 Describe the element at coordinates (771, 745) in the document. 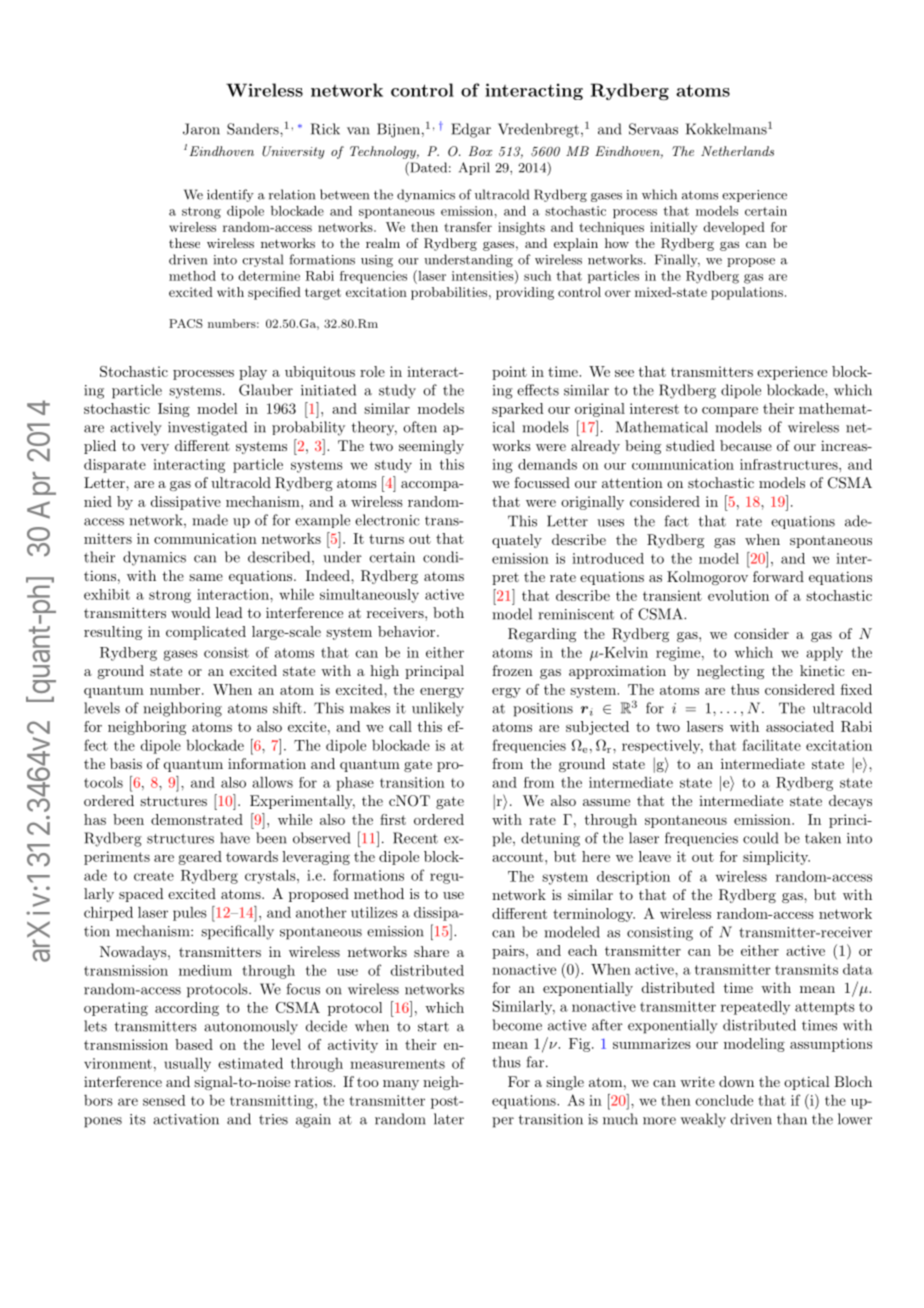

I see `facilitate` at that location.
